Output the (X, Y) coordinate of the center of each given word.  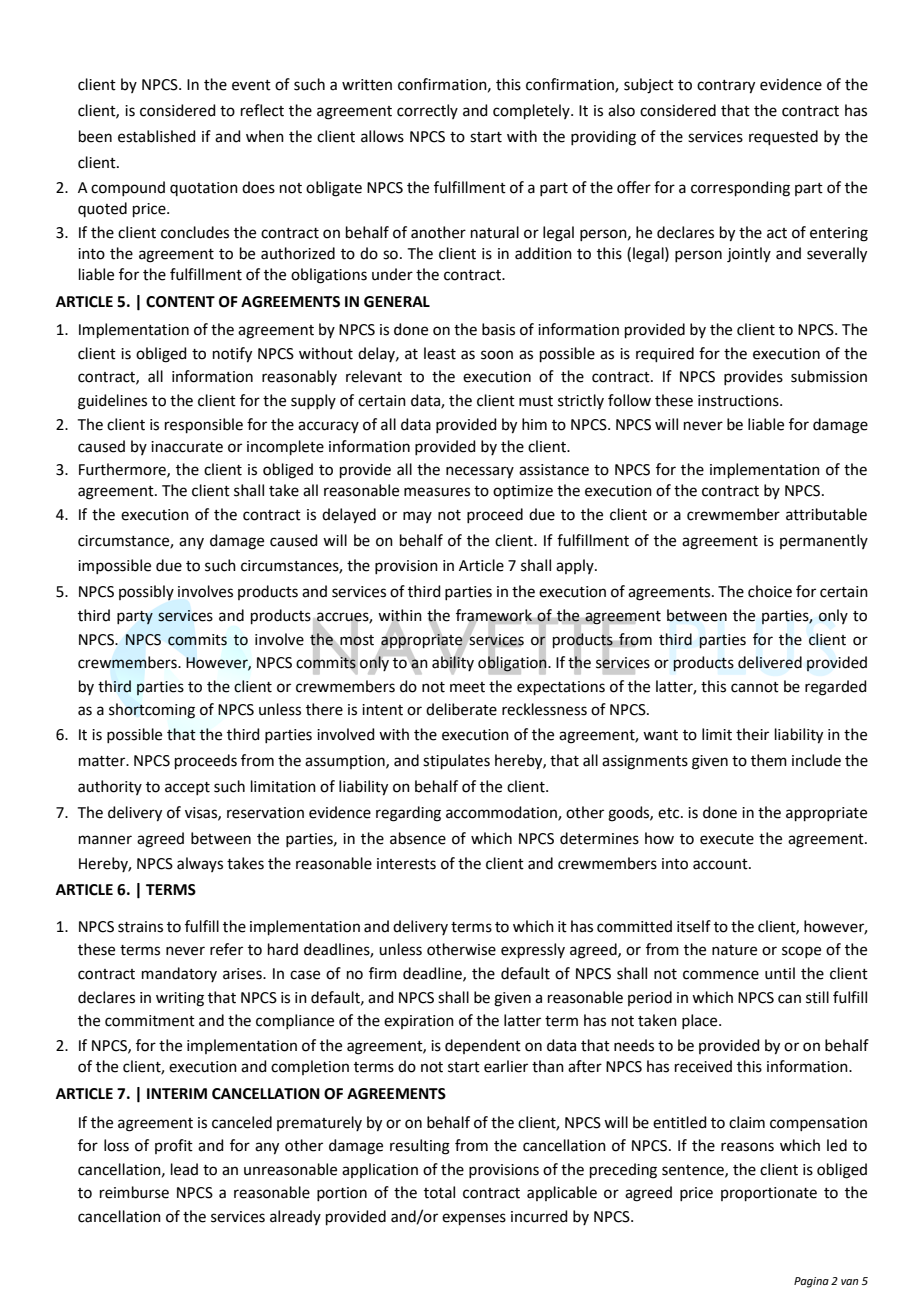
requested (783, 137)
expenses (474, 1219)
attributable (826, 514)
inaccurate (187, 447)
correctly (427, 111)
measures (437, 492)
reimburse (134, 1192)
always (200, 864)
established (157, 136)
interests (406, 864)
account (721, 864)
